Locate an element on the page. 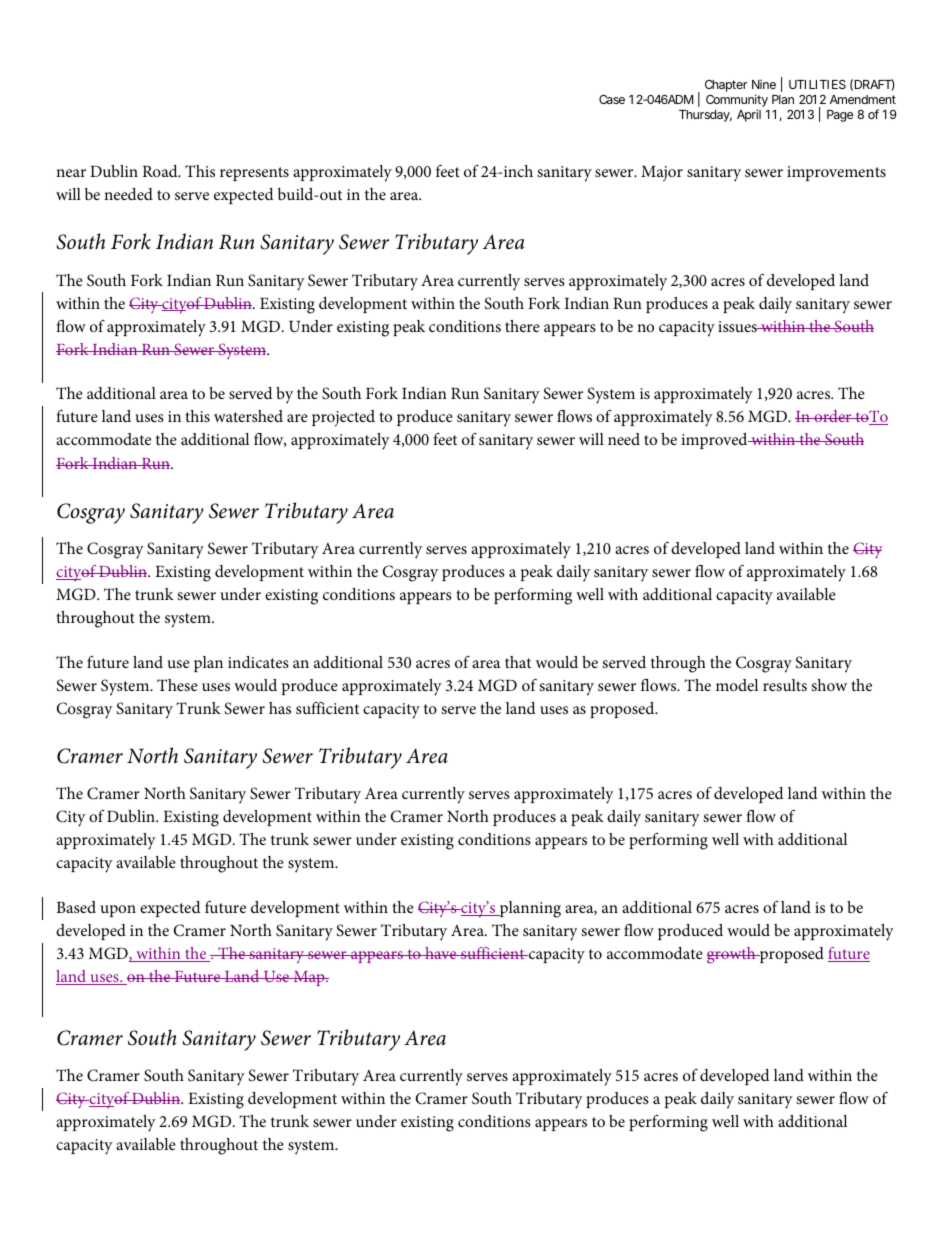  growth is located at coordinates (732, 955).
